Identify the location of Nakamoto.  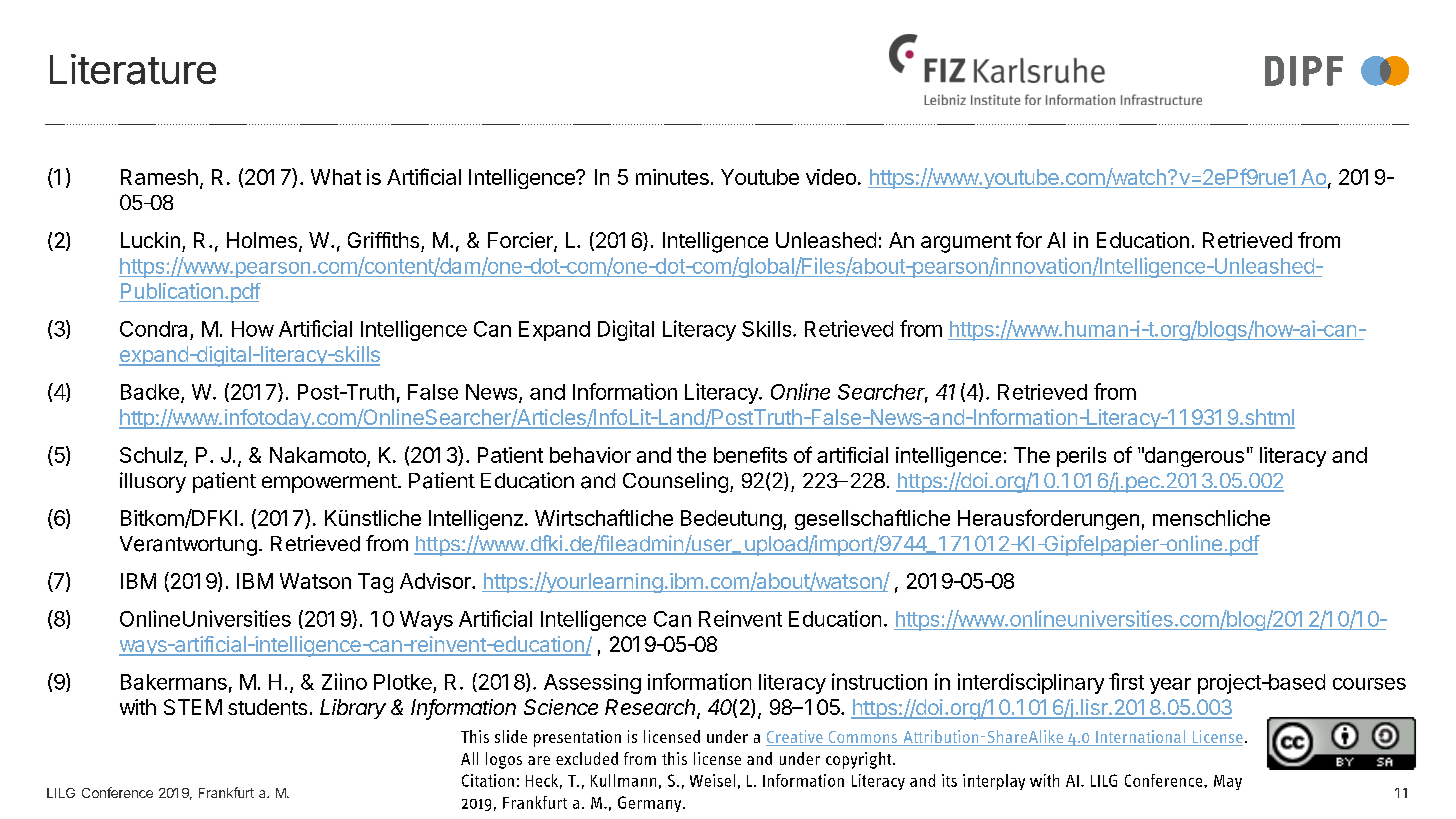
(318, 455).
